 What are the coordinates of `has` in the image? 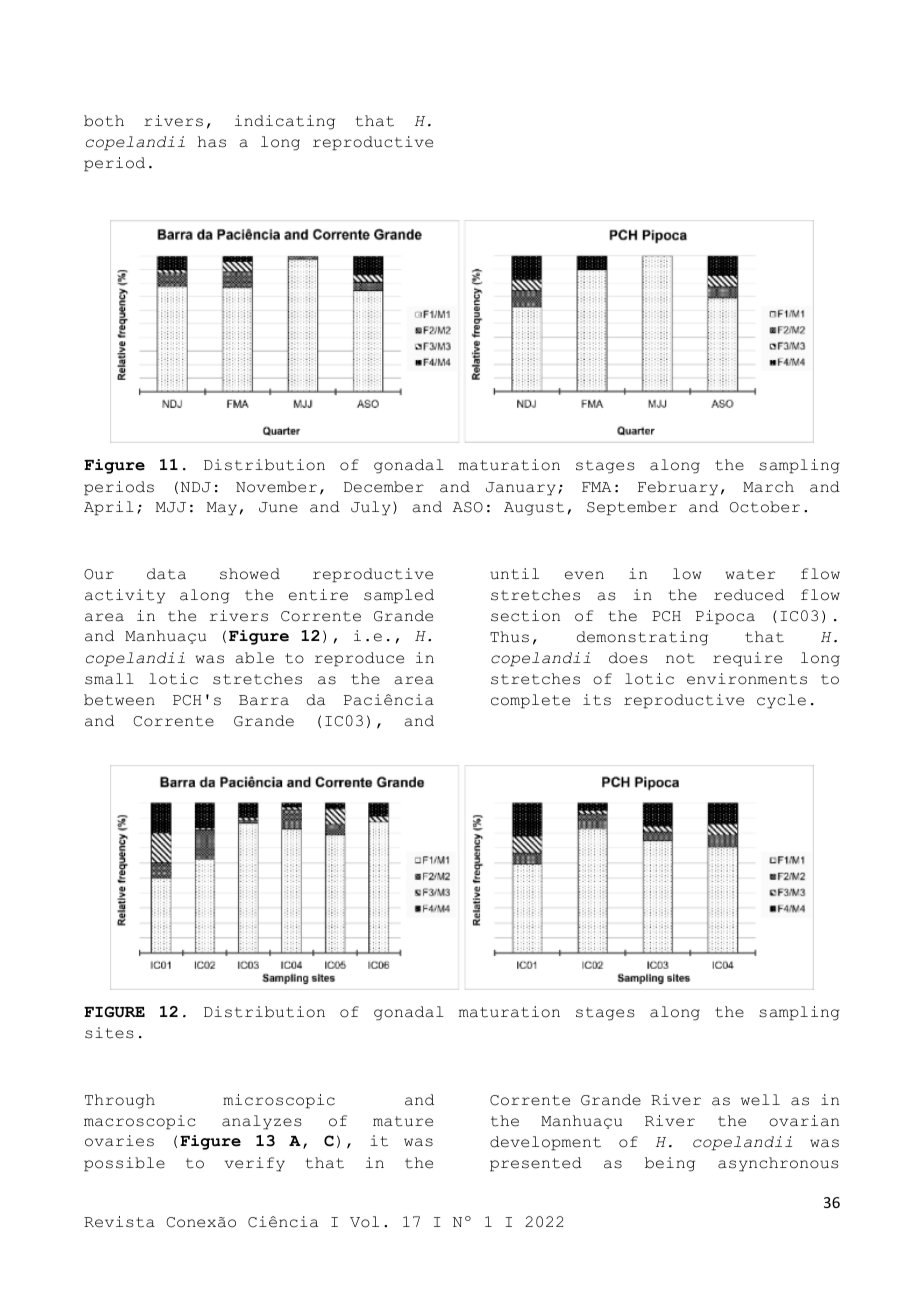 It's located at (212, 142).
